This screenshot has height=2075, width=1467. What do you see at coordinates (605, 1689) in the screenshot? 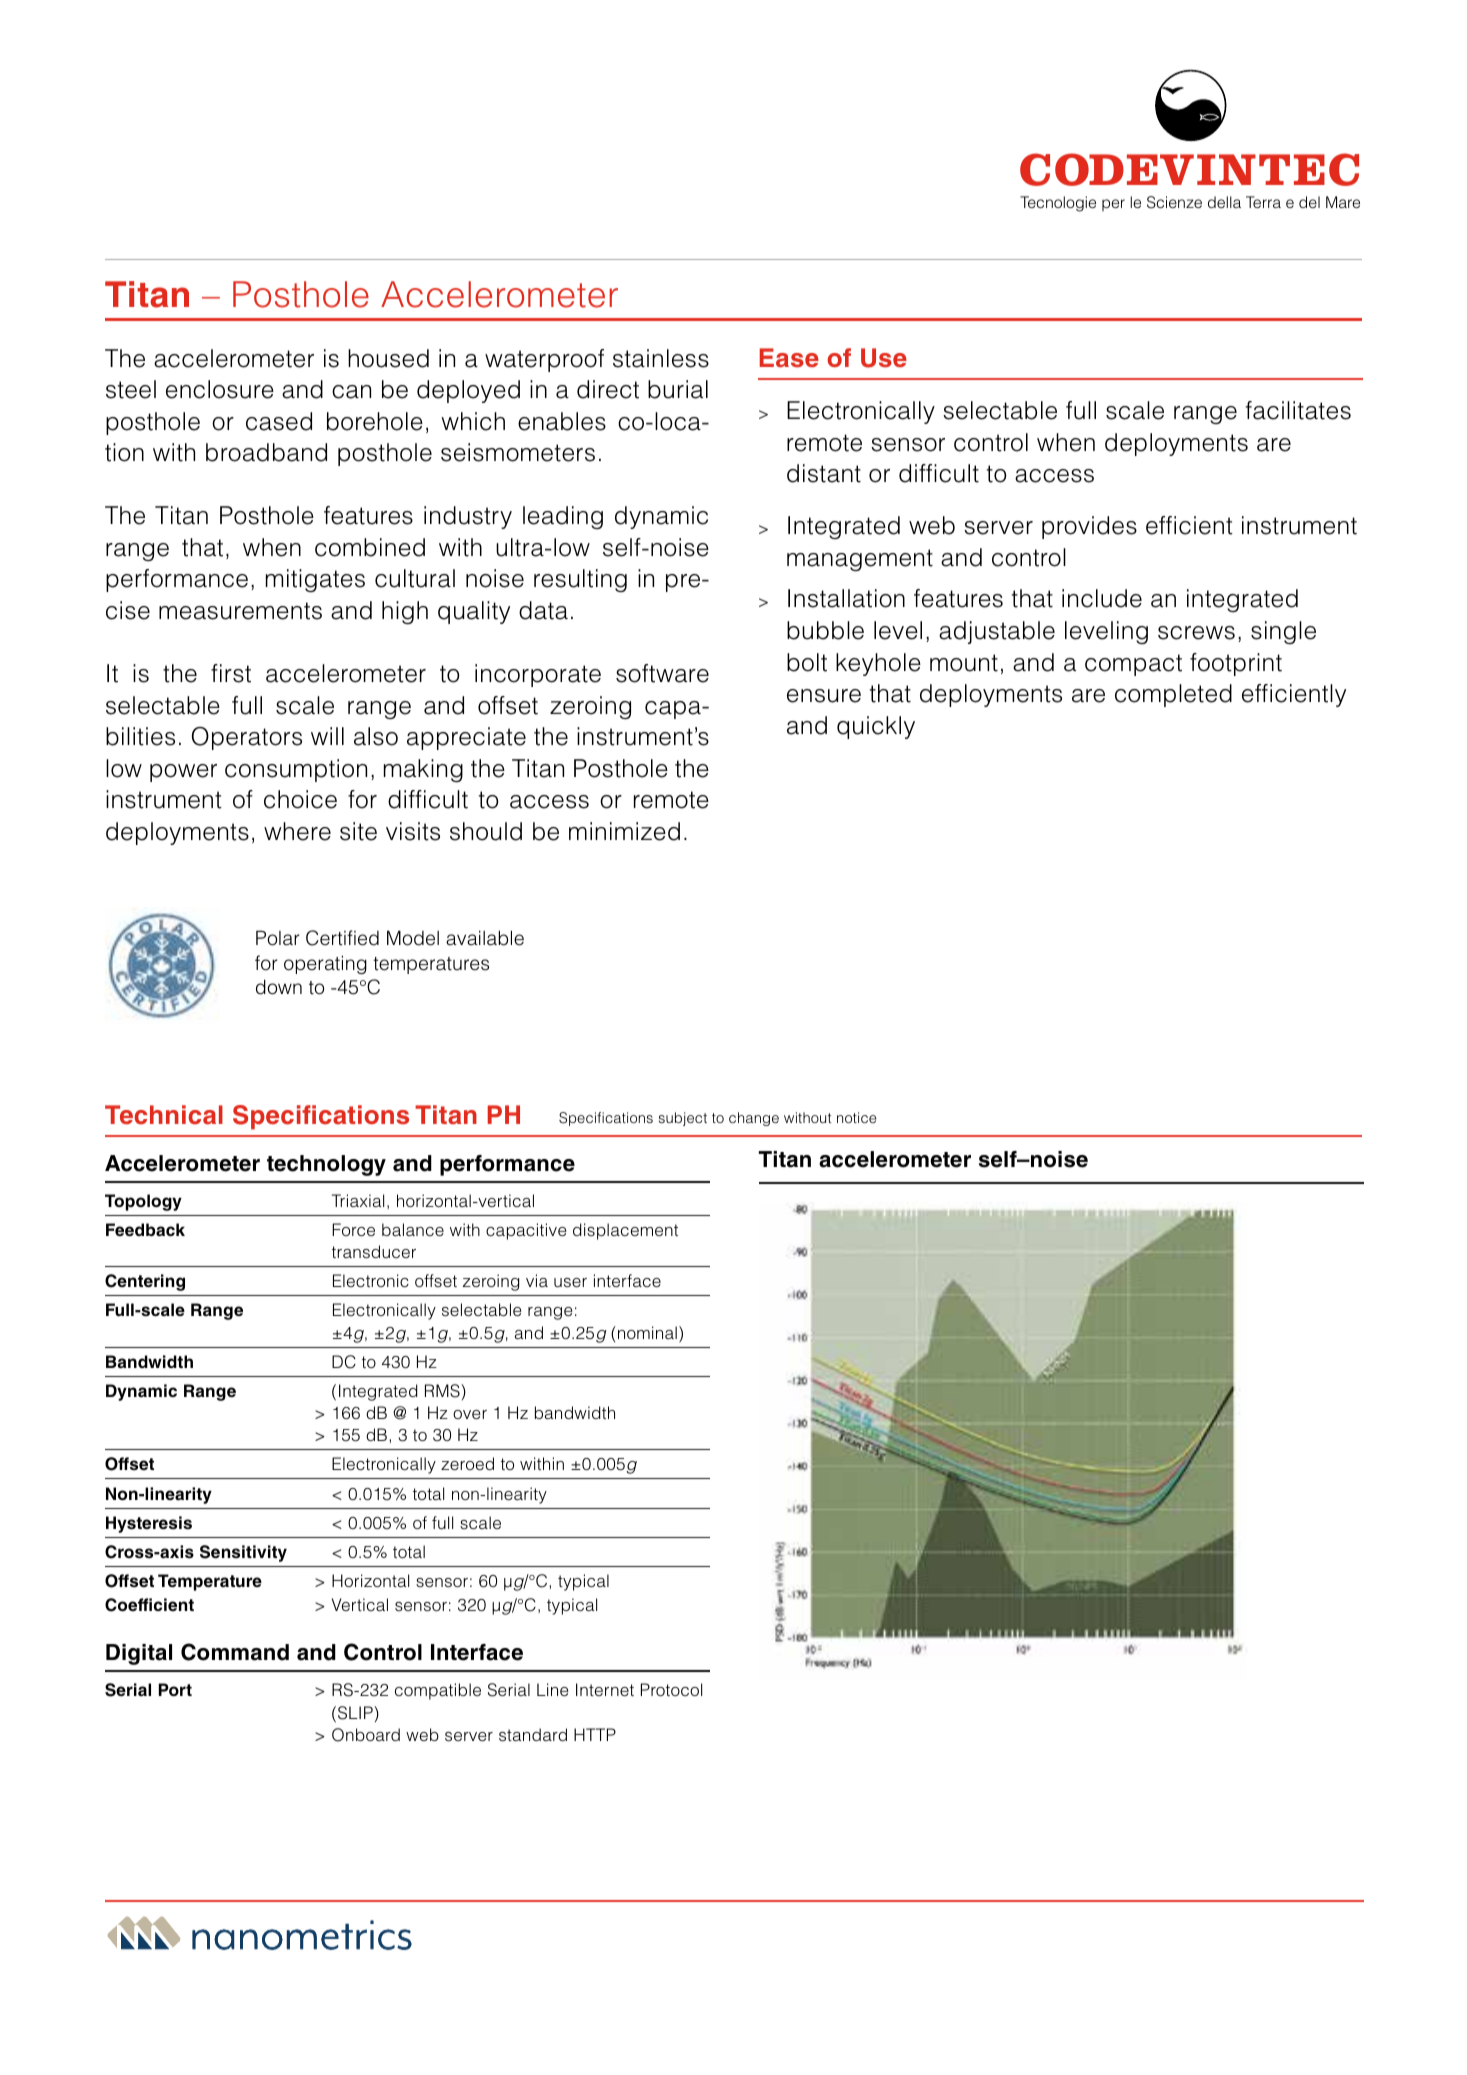
I see `Internet` at bounding box center [605, 1689].
